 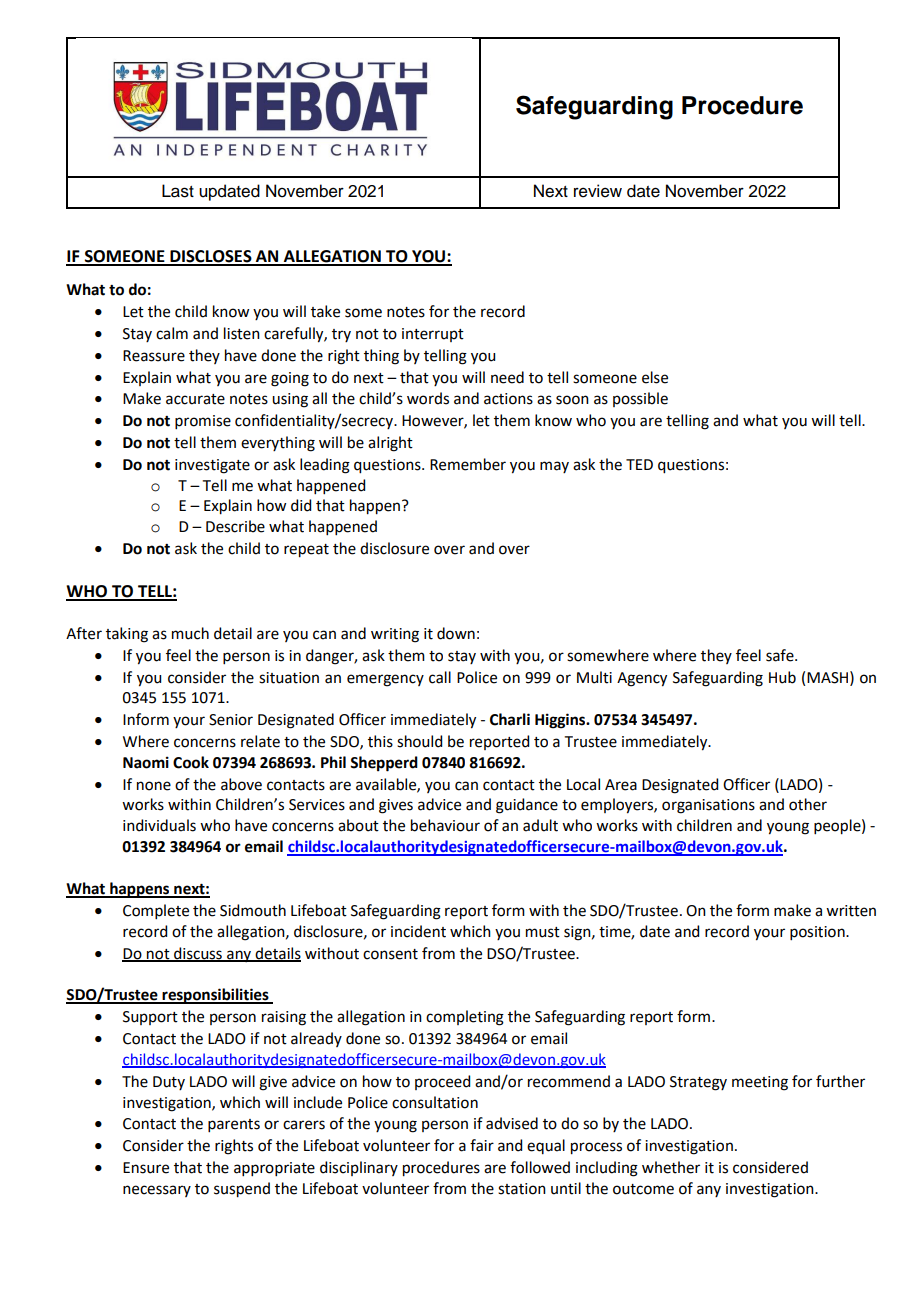 What do you see at coordinates (655, 377) in the page?
I see `else` at bounding box center [655, 377].
